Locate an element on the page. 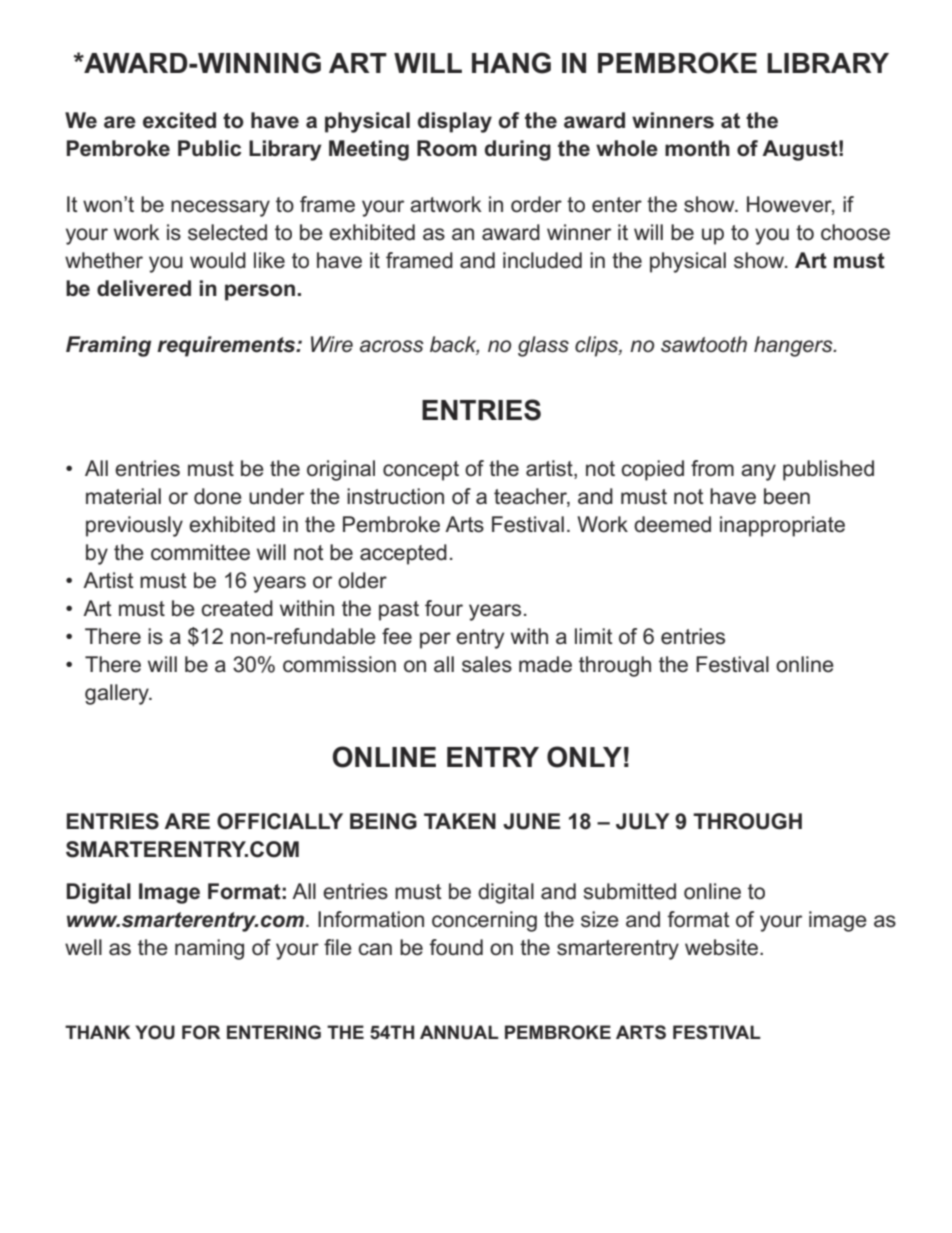  sawtooth is located at coordinates (704, 344).
